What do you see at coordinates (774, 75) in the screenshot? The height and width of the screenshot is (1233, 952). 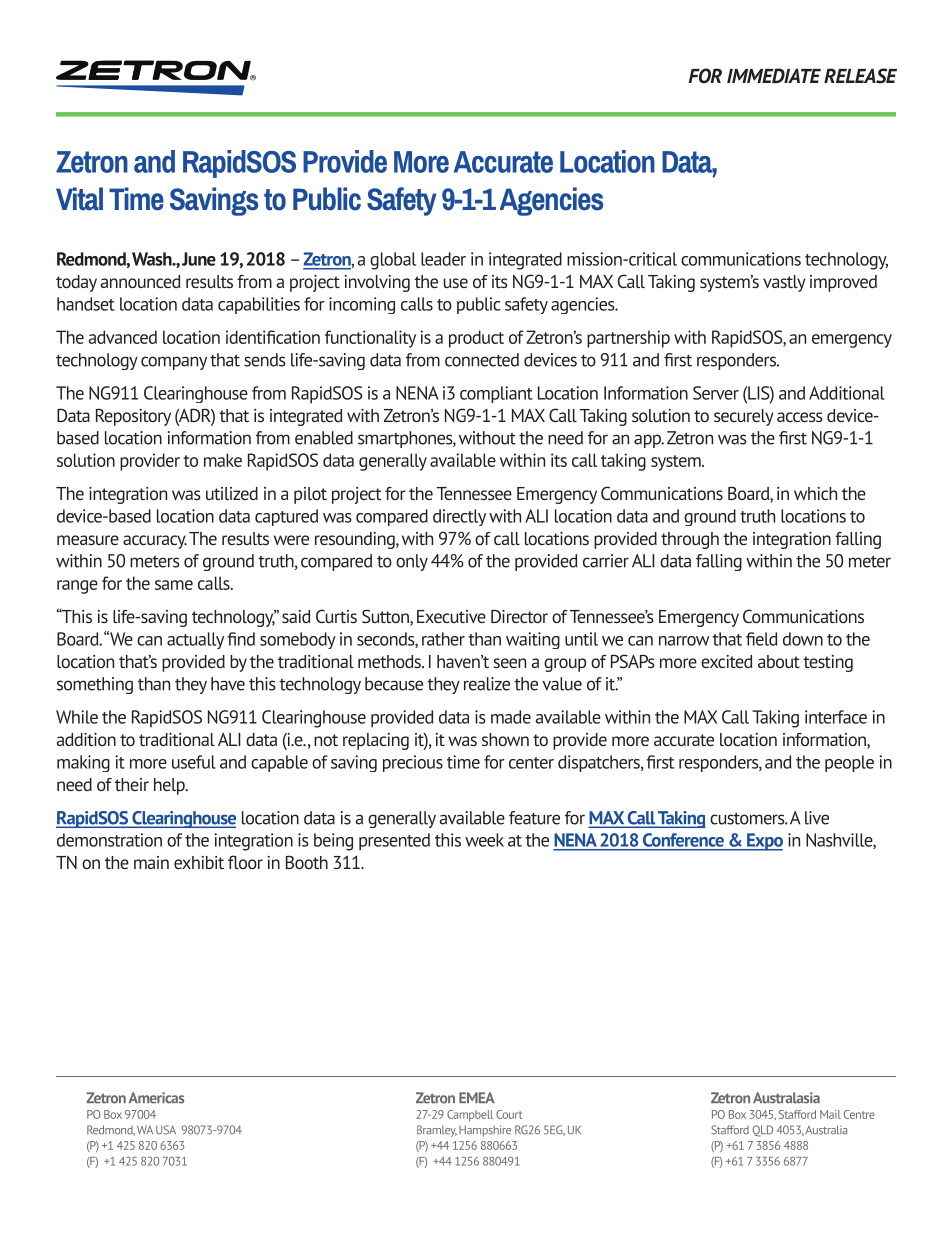 I see `IMMEDIATE` at bounding box center [774, 75].
